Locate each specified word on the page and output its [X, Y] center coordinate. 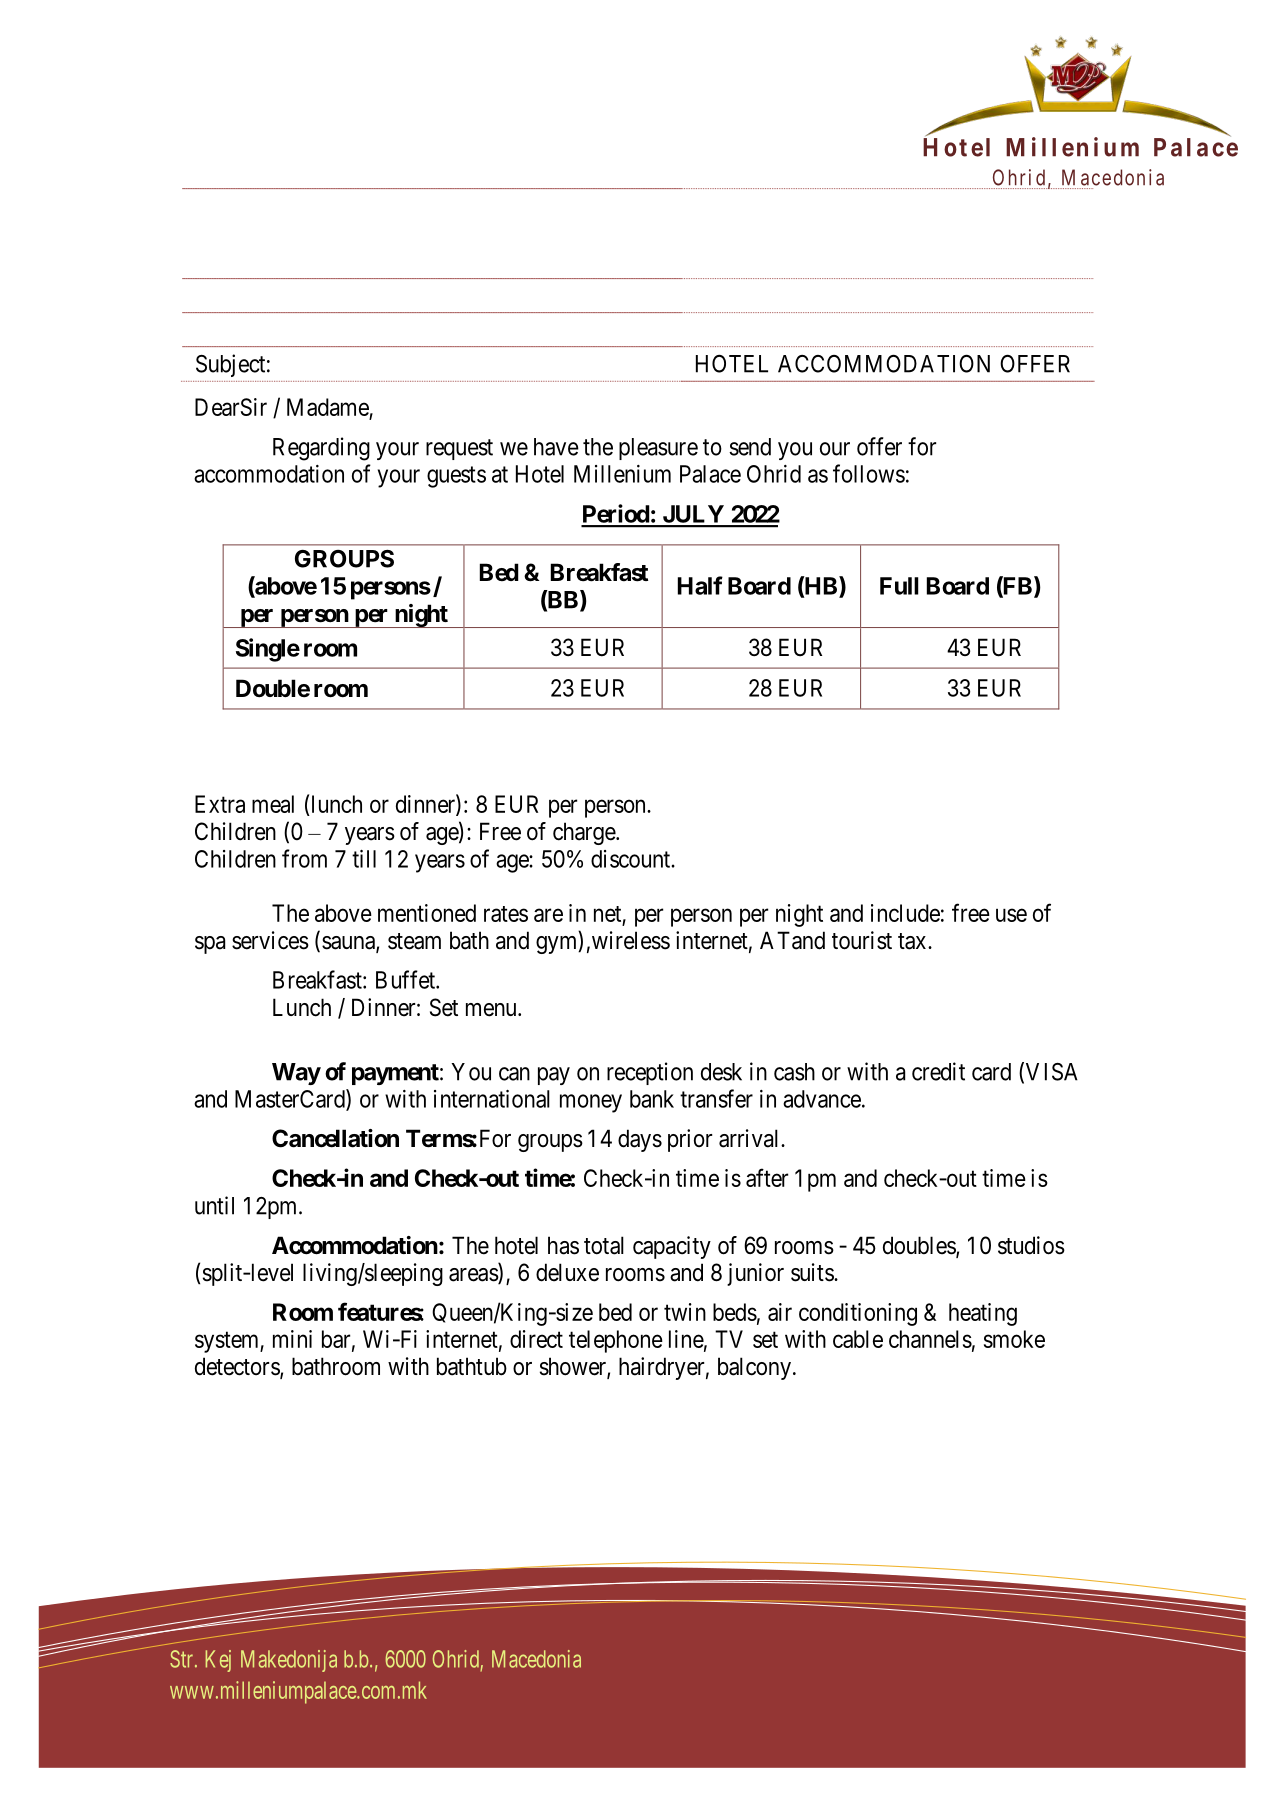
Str [183, 1659]
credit [938, 1071]
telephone [616, 1341]
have [556, 447]
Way [296, 1074]
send [750, 447]
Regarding [321, 449]
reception [650, 1073]
